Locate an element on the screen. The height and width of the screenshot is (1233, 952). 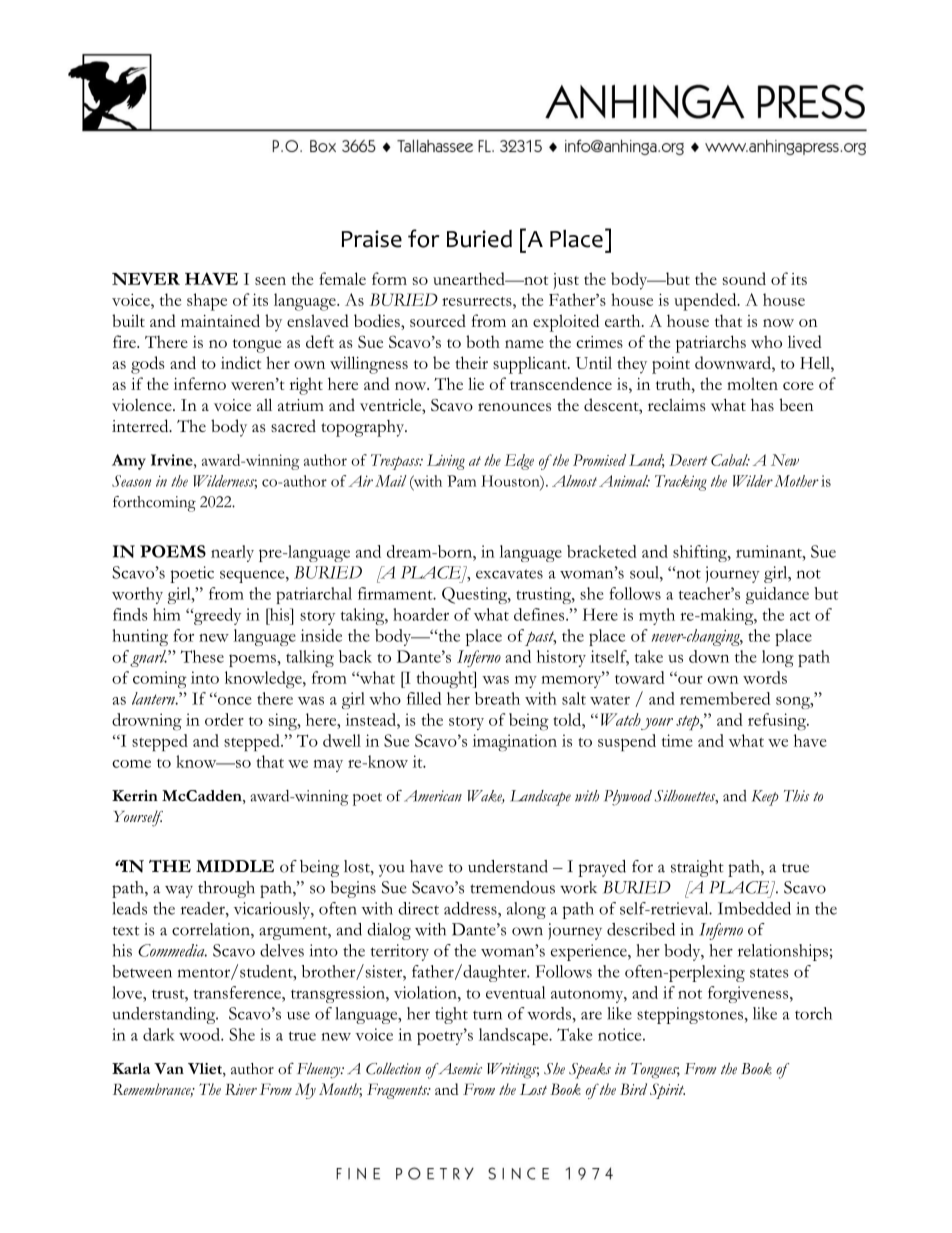
resurrects is located at coordinates (478, 301).
